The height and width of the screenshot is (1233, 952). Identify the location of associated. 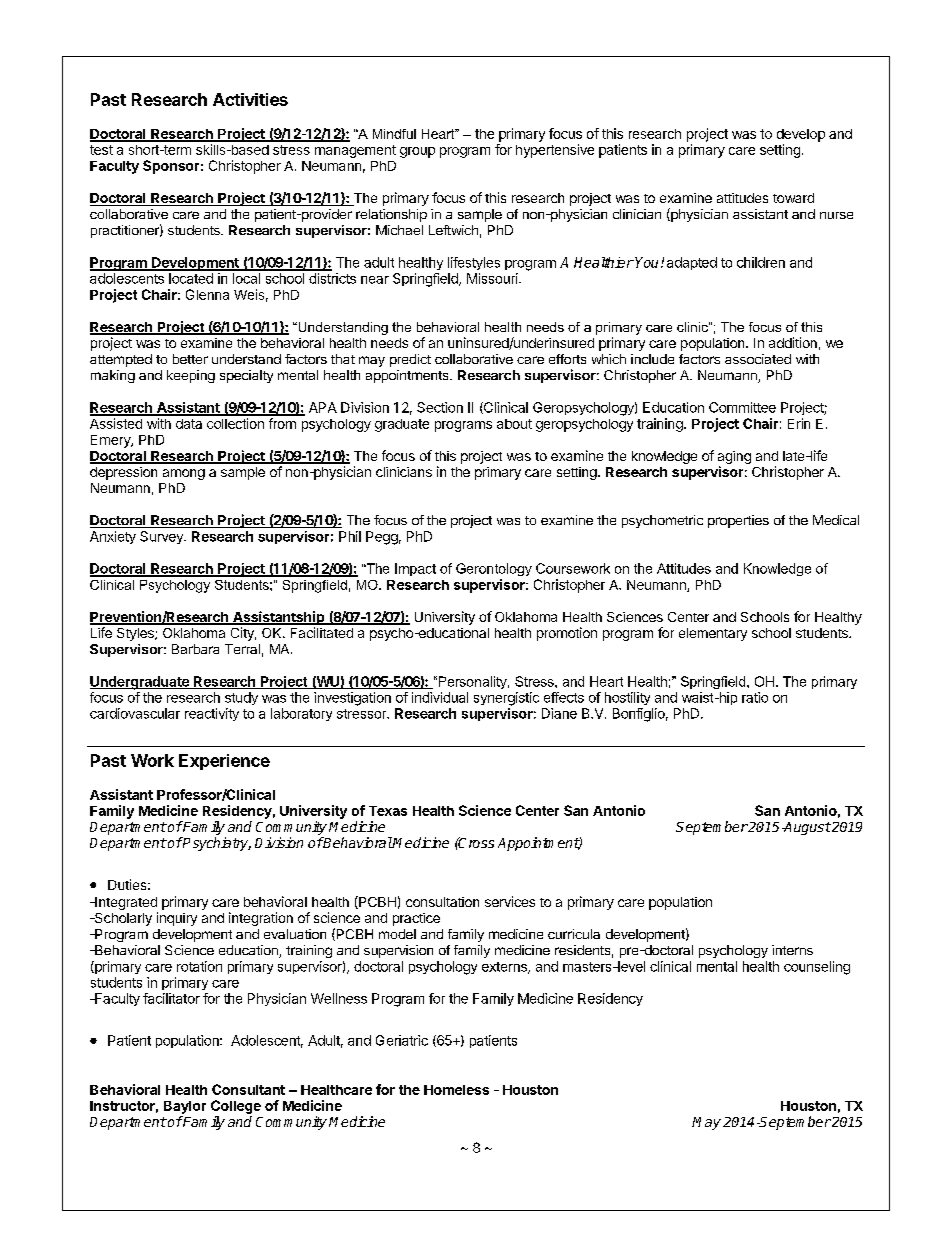
(758, 359).
